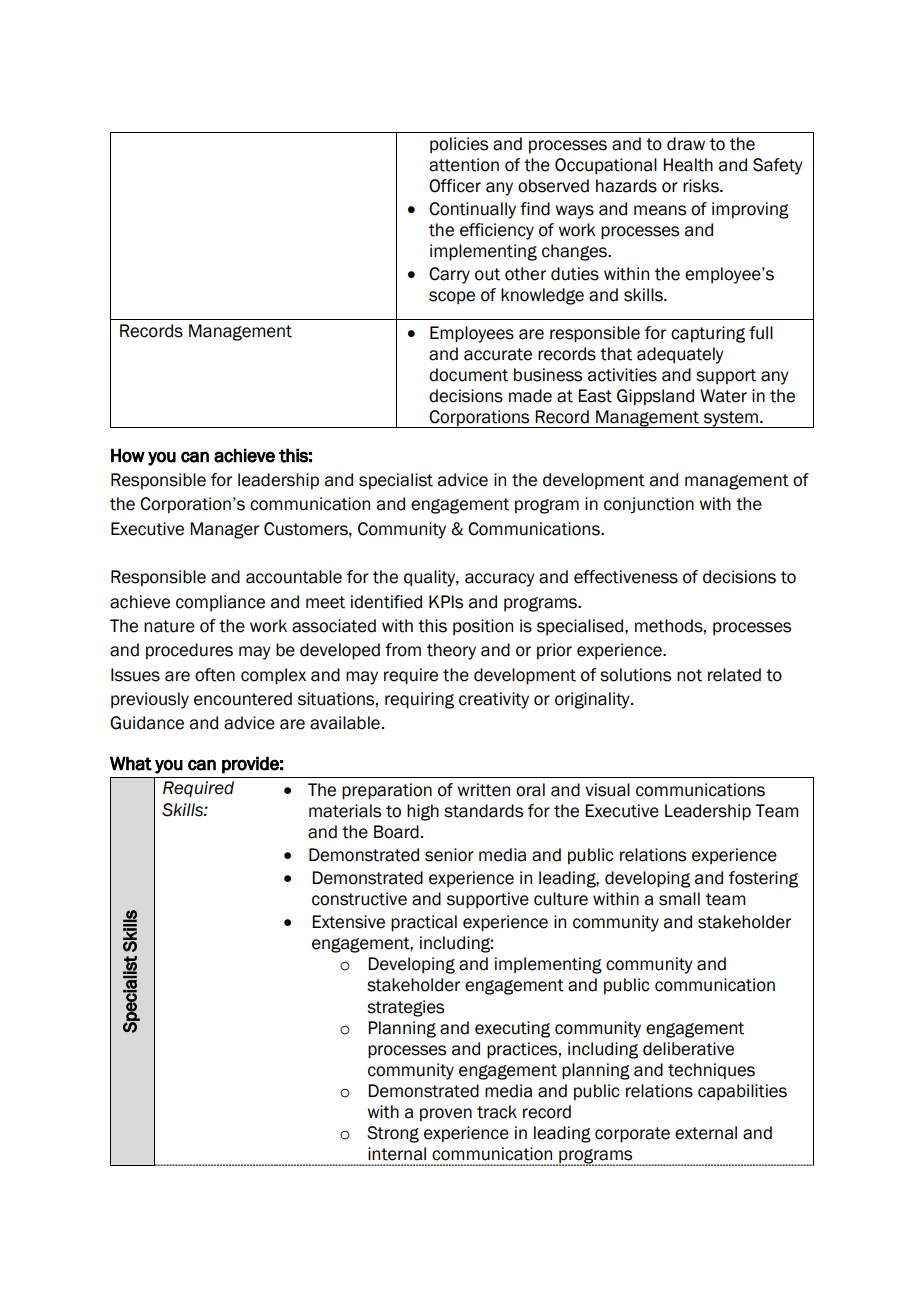  I want to click on attention, so click(464, 165).
